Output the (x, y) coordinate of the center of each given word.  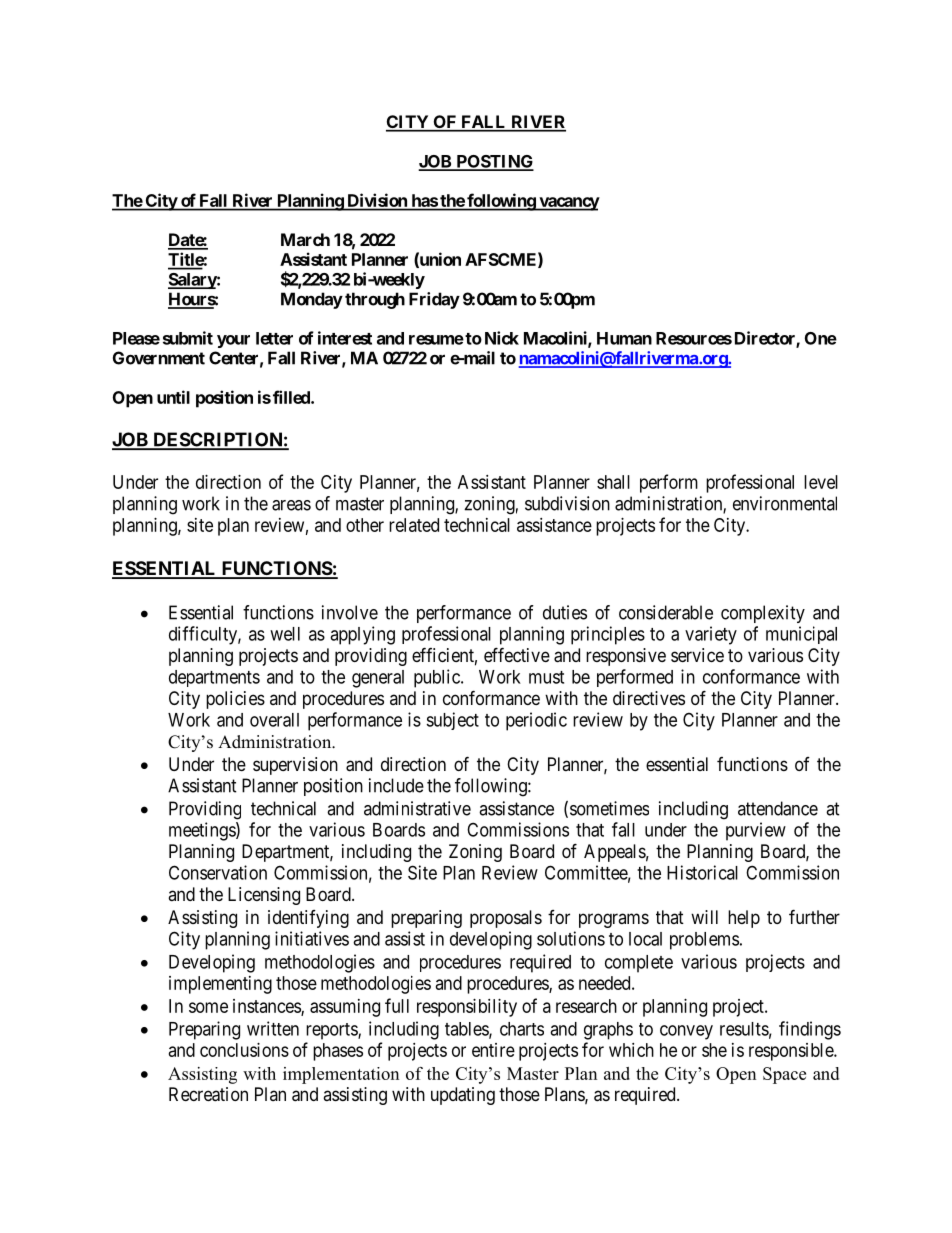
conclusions (244, 1050)
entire (493, 1050)
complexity (763, 614)
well (285, 634)
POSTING (494, 162)
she (714, 1050)
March (305, 239)
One (821, 338)
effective (517, 654)
